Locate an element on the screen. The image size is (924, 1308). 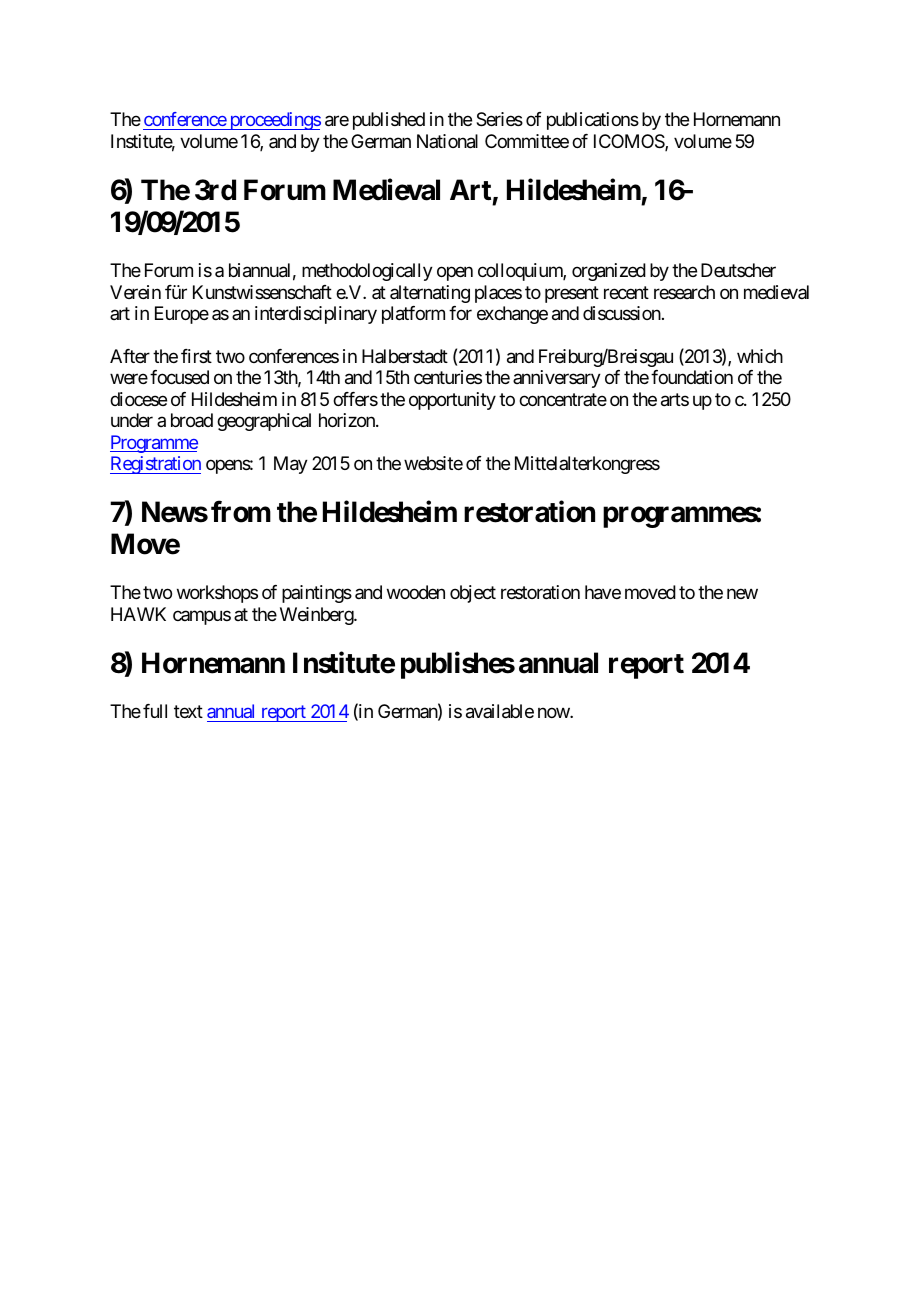
May is located at coordinates (291, 465).
